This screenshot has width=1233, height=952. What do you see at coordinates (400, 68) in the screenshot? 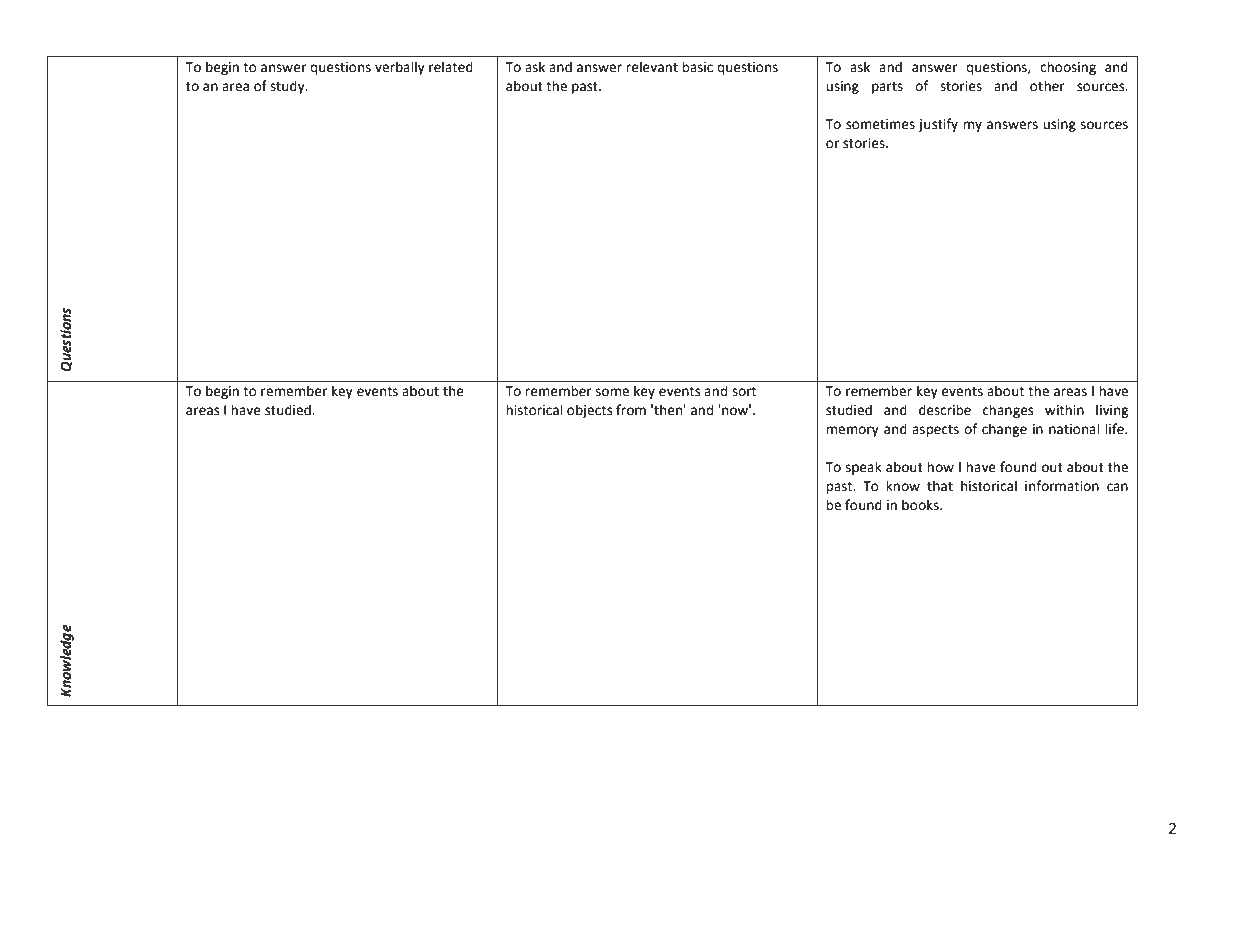
I see `verbally` at bounding box center [400, 68].
